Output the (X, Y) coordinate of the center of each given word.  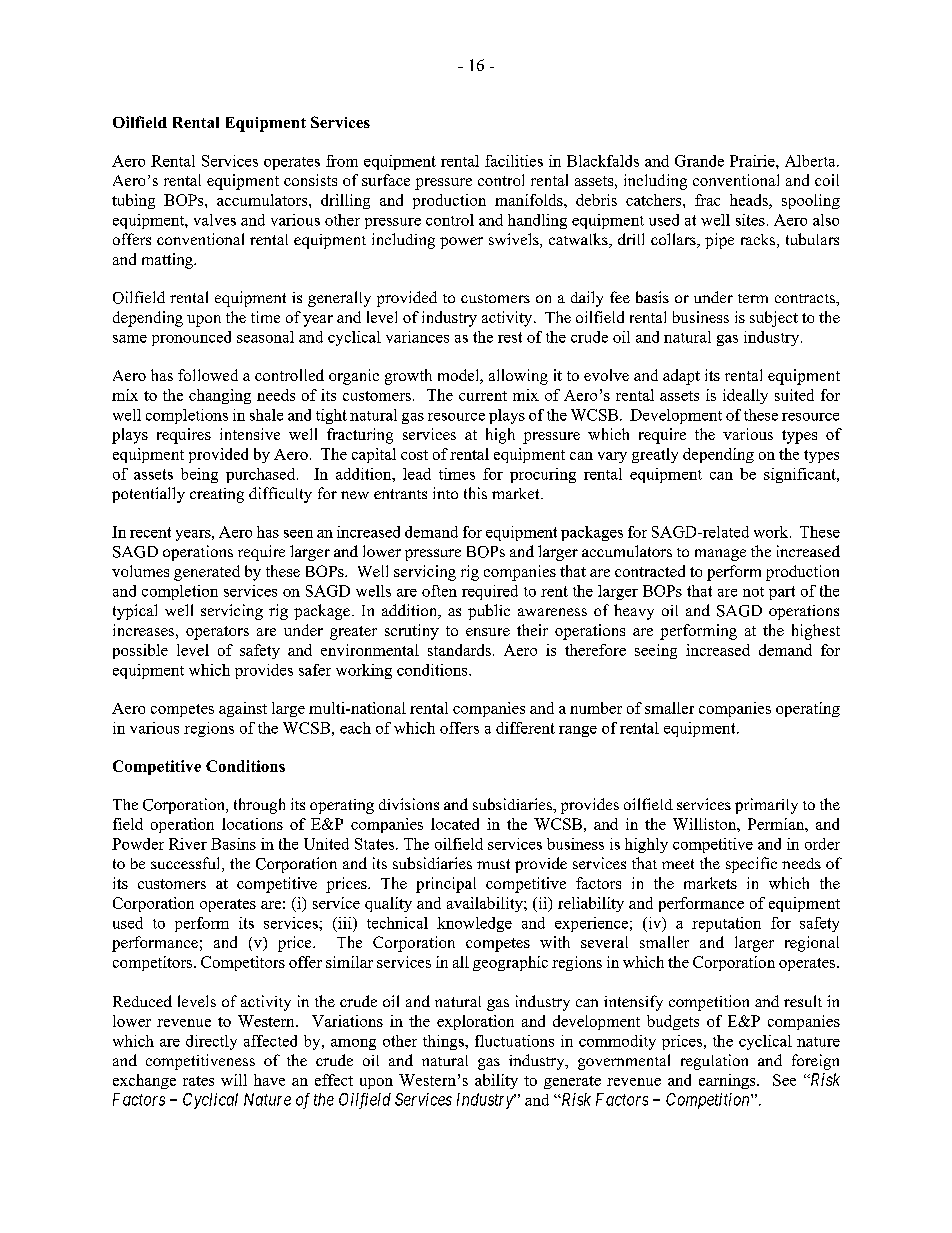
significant (801, 475)
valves (215, 220)
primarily (766, 806)
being (199, 475)
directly (211, 1042)
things (444, 1042)
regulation (714, 1062)
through (259, 806)
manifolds (530, 200)
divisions (409, 804)
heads (750, 200)
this (475, 493)
